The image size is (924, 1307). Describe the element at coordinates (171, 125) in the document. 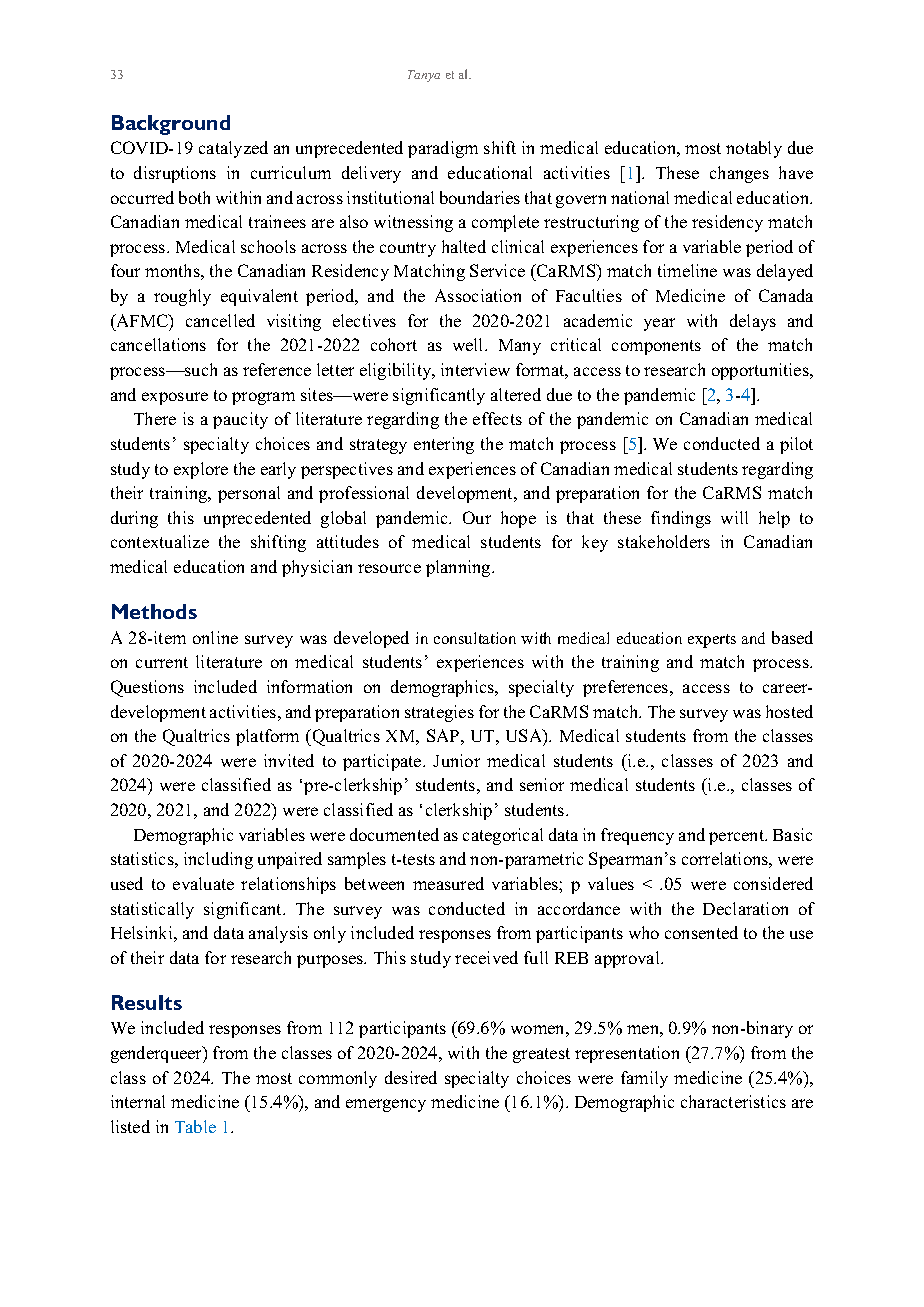

I see `Background` at that location.
